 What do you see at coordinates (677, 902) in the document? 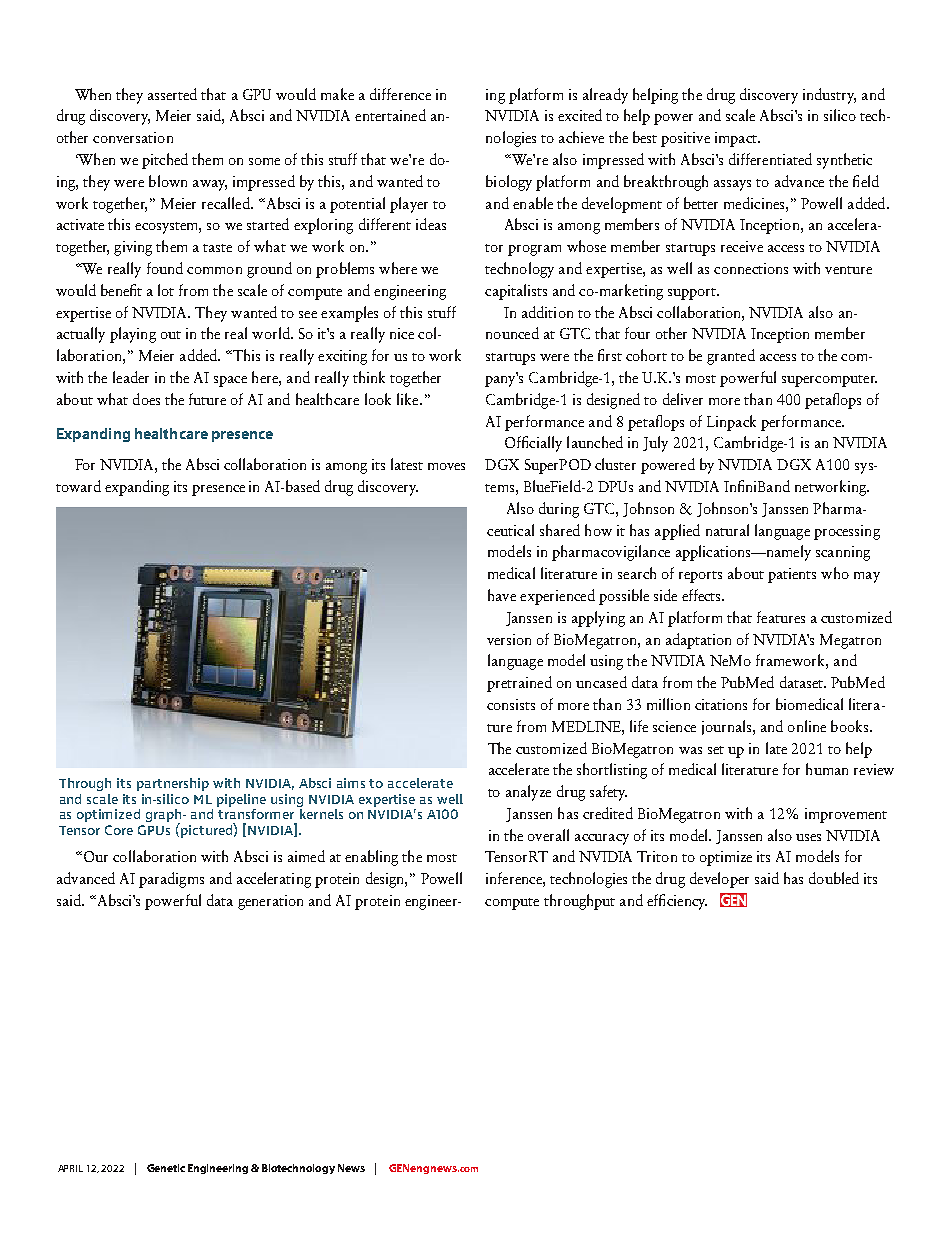
I see `efficiency` at bounding box center [677, 902].
